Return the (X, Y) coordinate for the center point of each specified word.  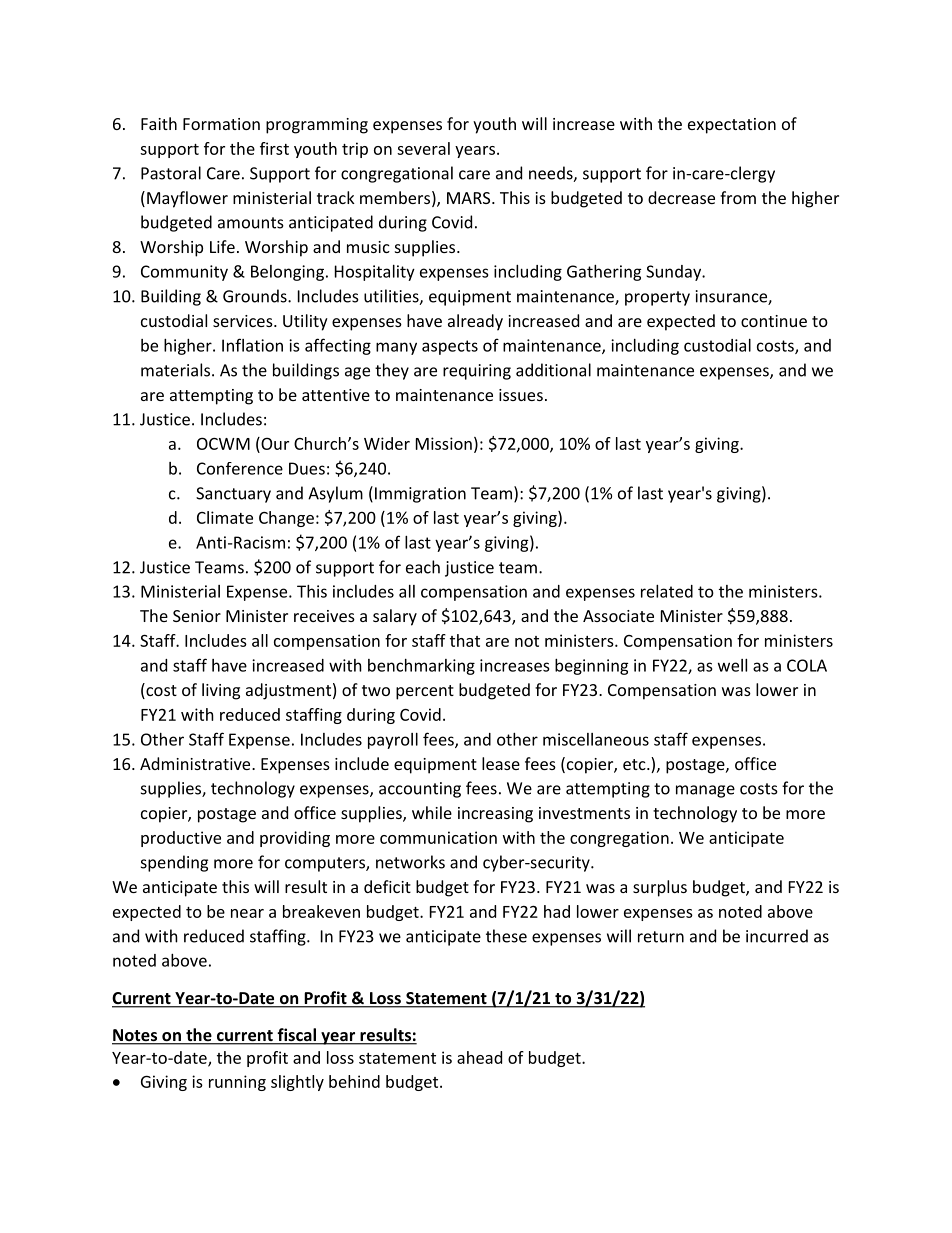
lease (501, 763)
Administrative (196, 763)
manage (705, 791)
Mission (444, 443)
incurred (777, 936)
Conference (240, 468)
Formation (221, 124)
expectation (732, 126)
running (237, 1083)
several (423, 148)
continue (774, 321)
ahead (479, 1057)
